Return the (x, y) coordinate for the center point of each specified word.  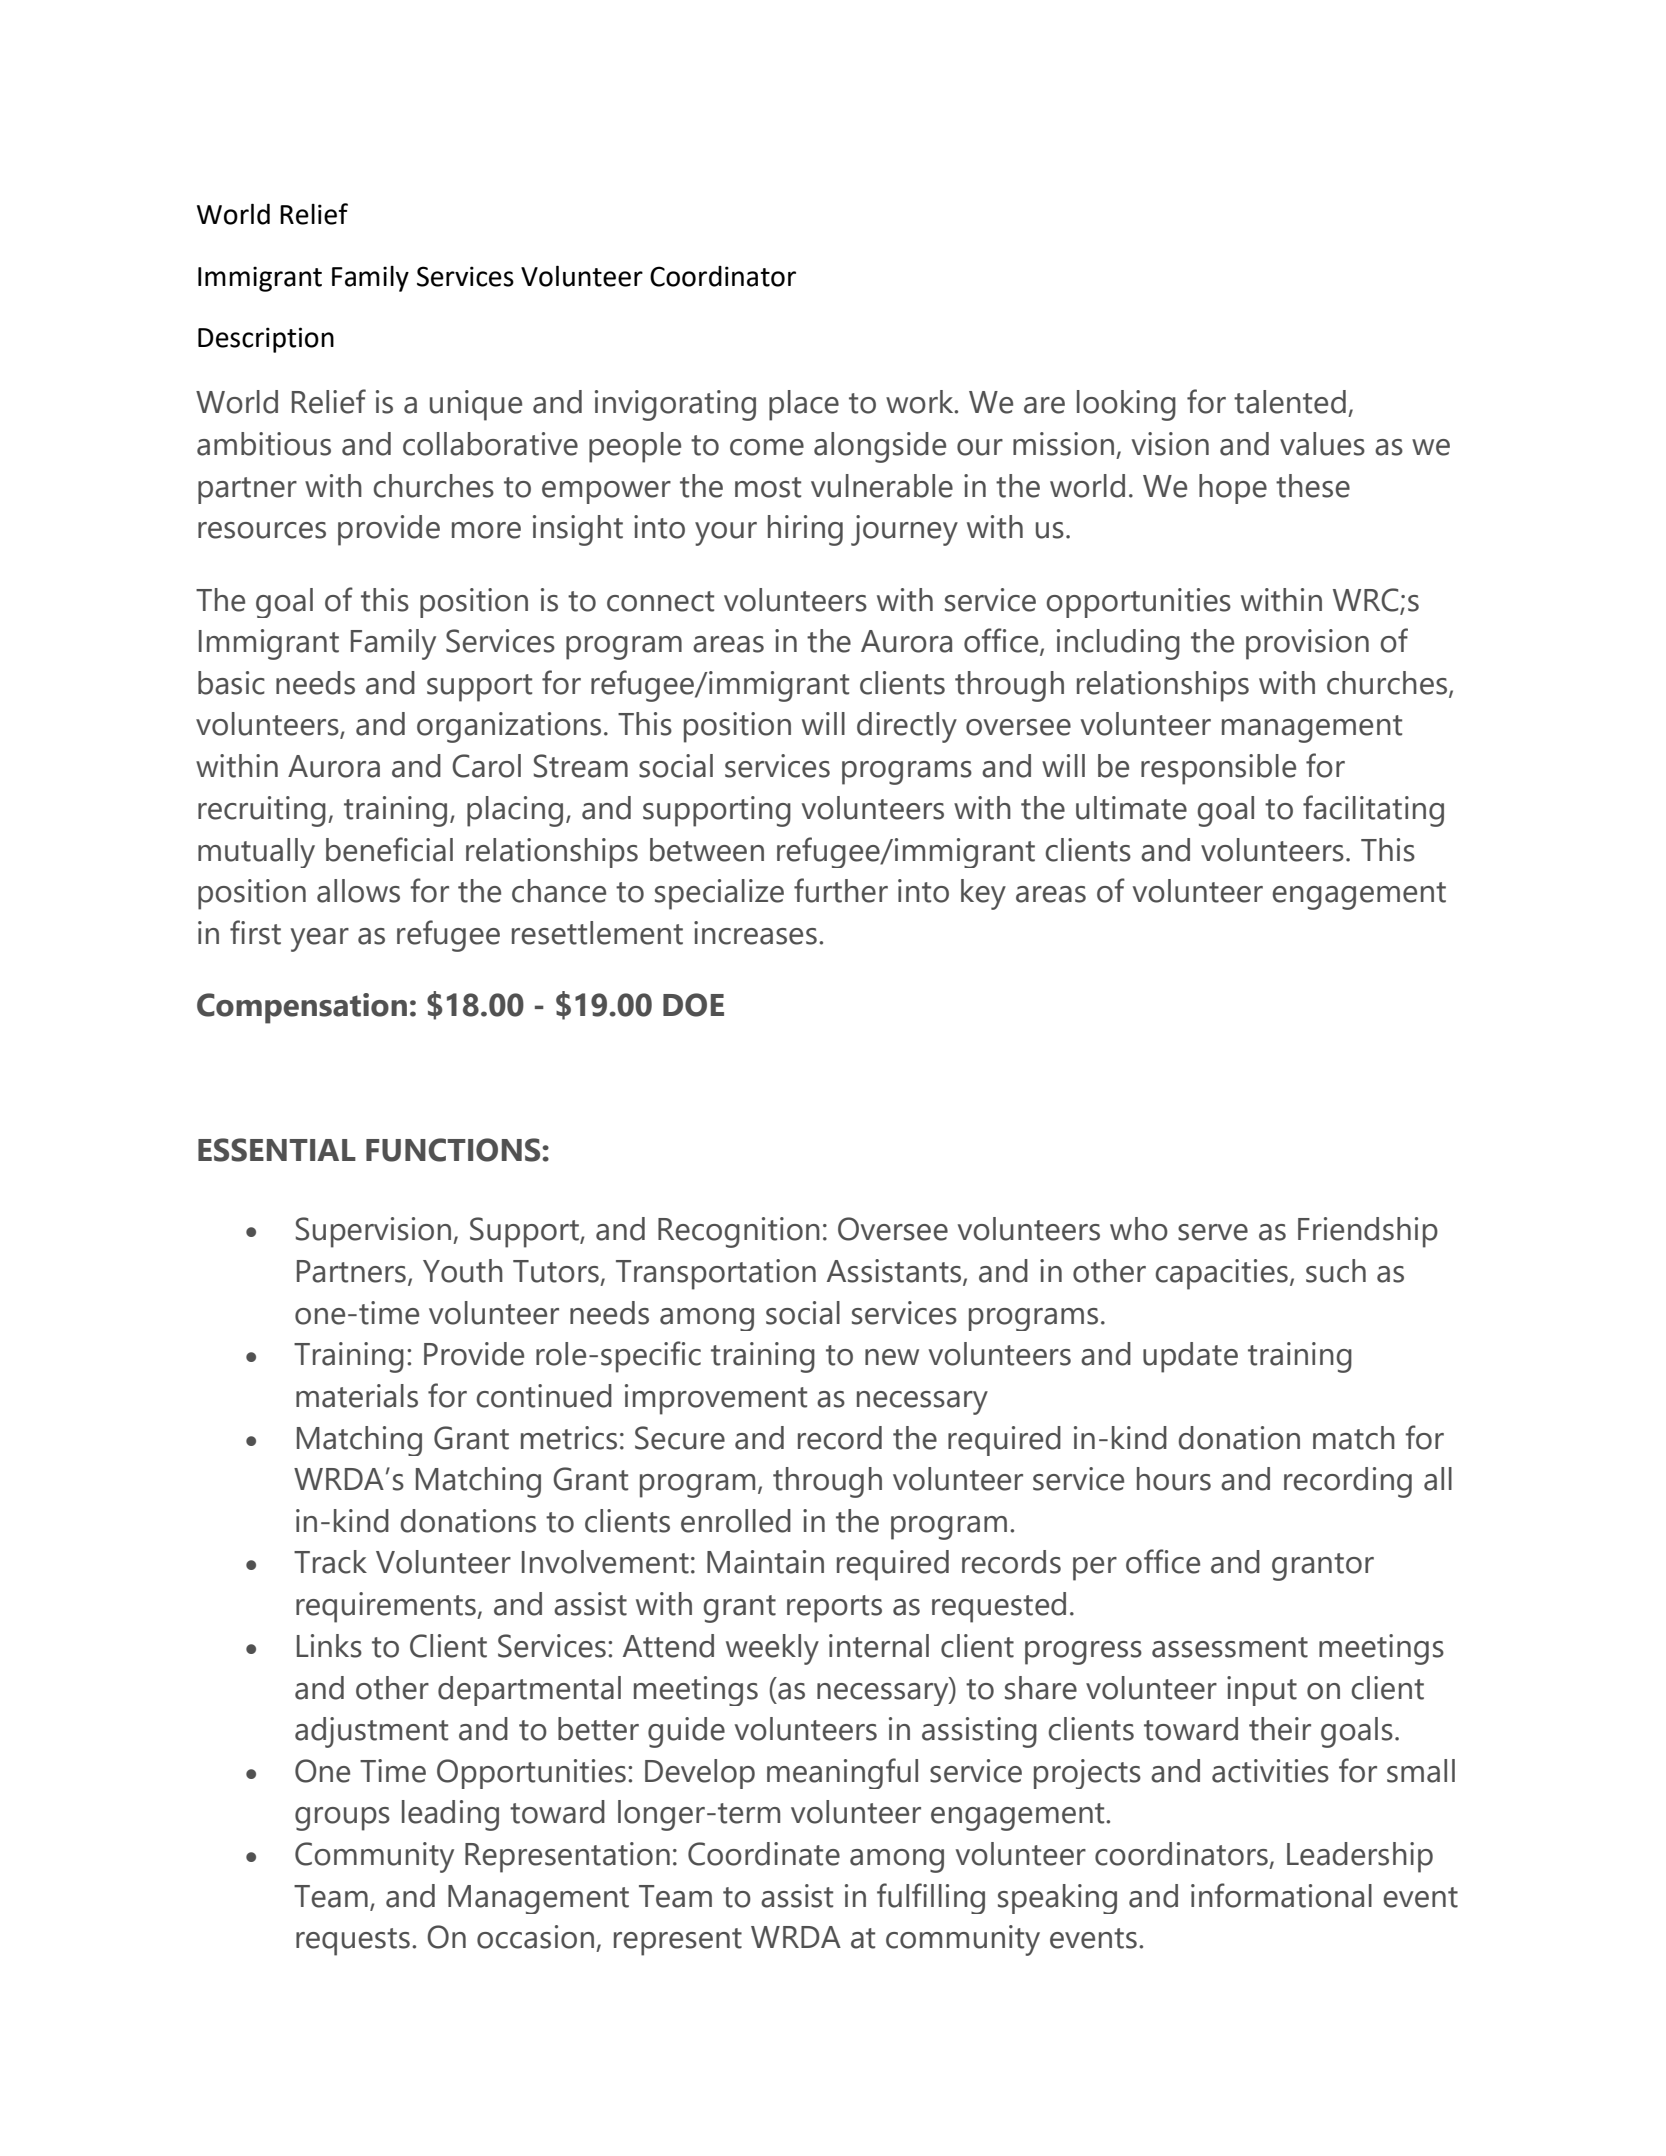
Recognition (739, 1232)
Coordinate (764, 1854)
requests (353, 1942)
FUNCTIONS (454, 1150)
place (804, 405)
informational (1281, 1895)
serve (1213, 1232)
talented (1290, 402)
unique (476, 405)
